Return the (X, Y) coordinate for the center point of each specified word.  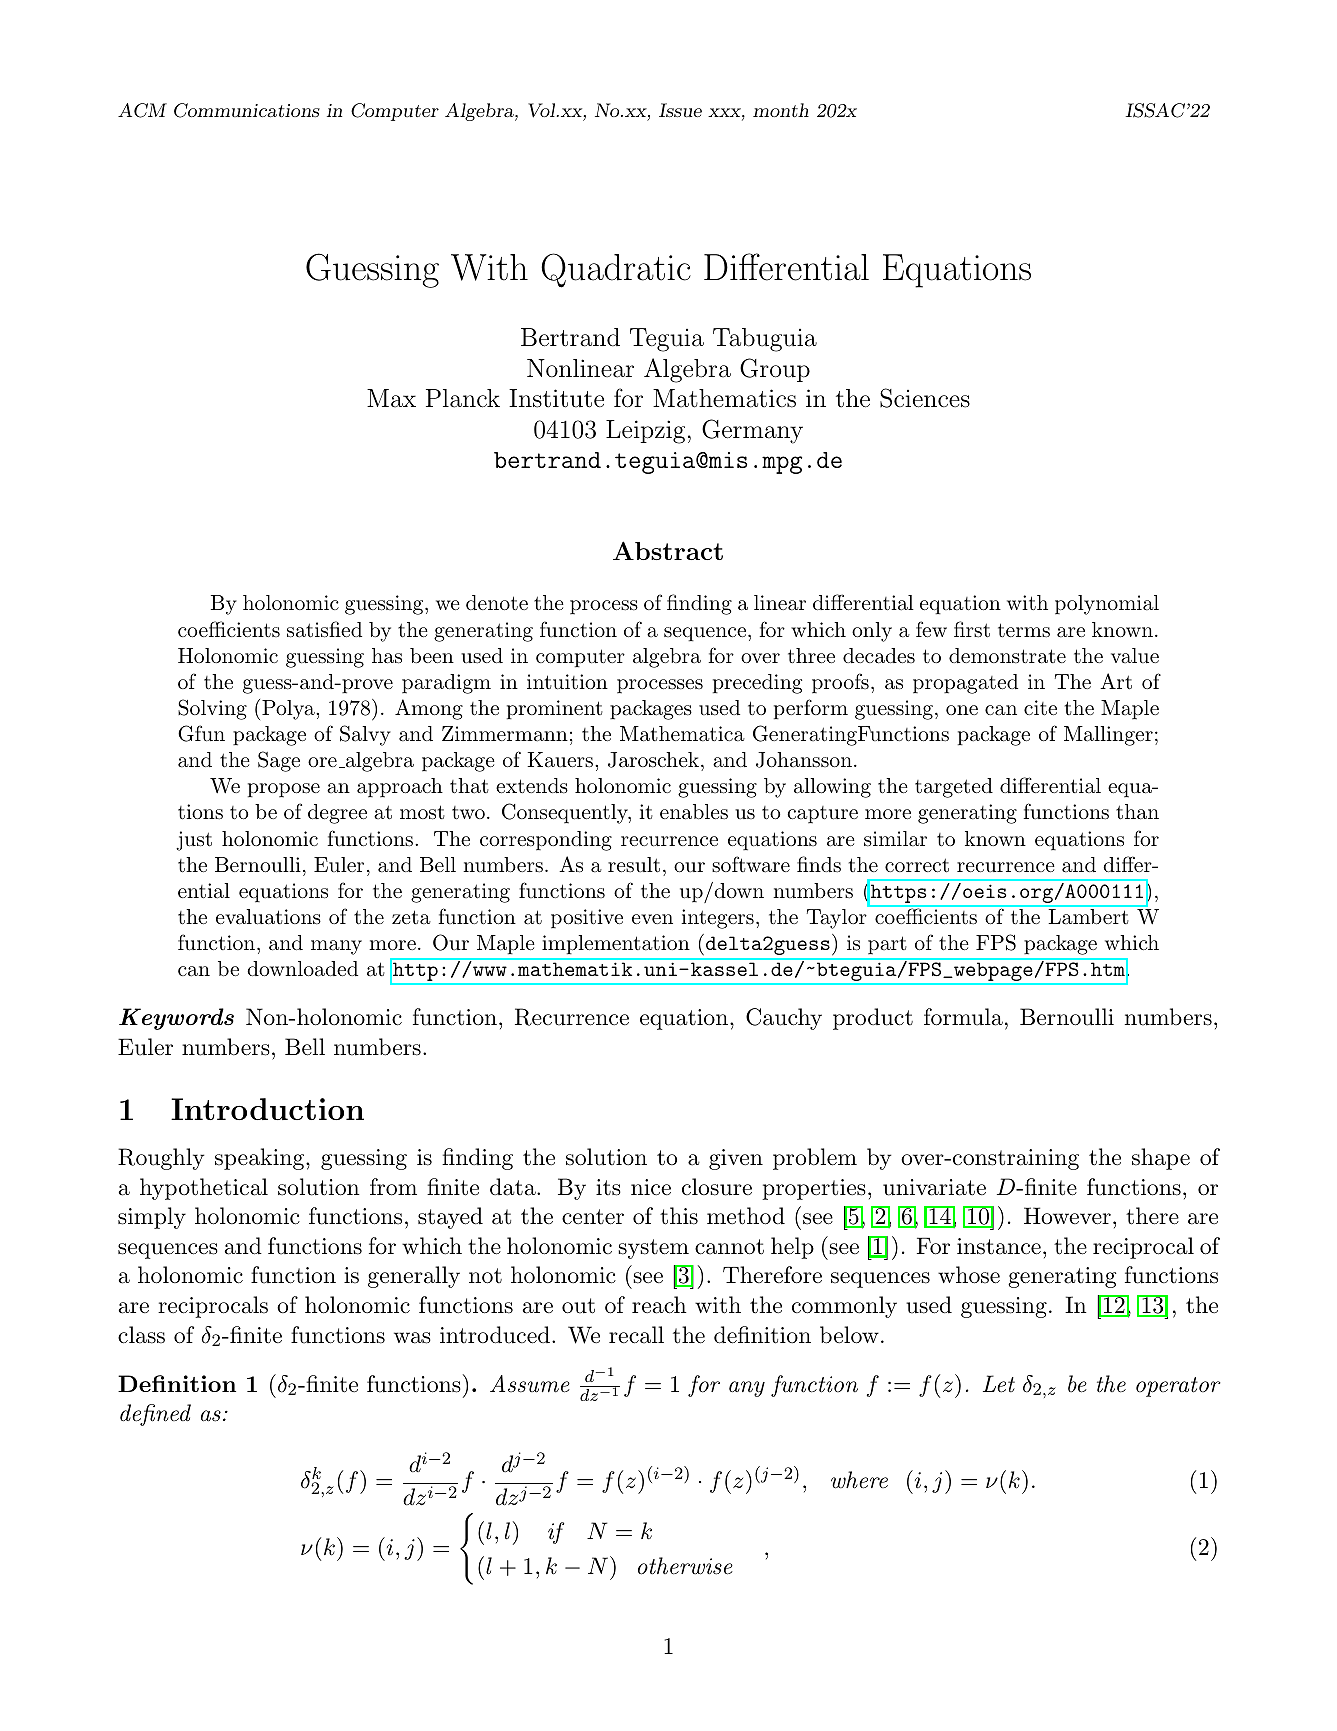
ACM (142, 110)
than (1137, 812)
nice (651, 1187)
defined (155, 1415)
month (781, 110)
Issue (680, 110)
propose (284, 790)
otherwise (685, 1566)
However (1067, 1216)
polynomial (1107, 605)
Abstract (668, 550)
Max (391, 398)
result (634, 865)
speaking (261, 1159)
